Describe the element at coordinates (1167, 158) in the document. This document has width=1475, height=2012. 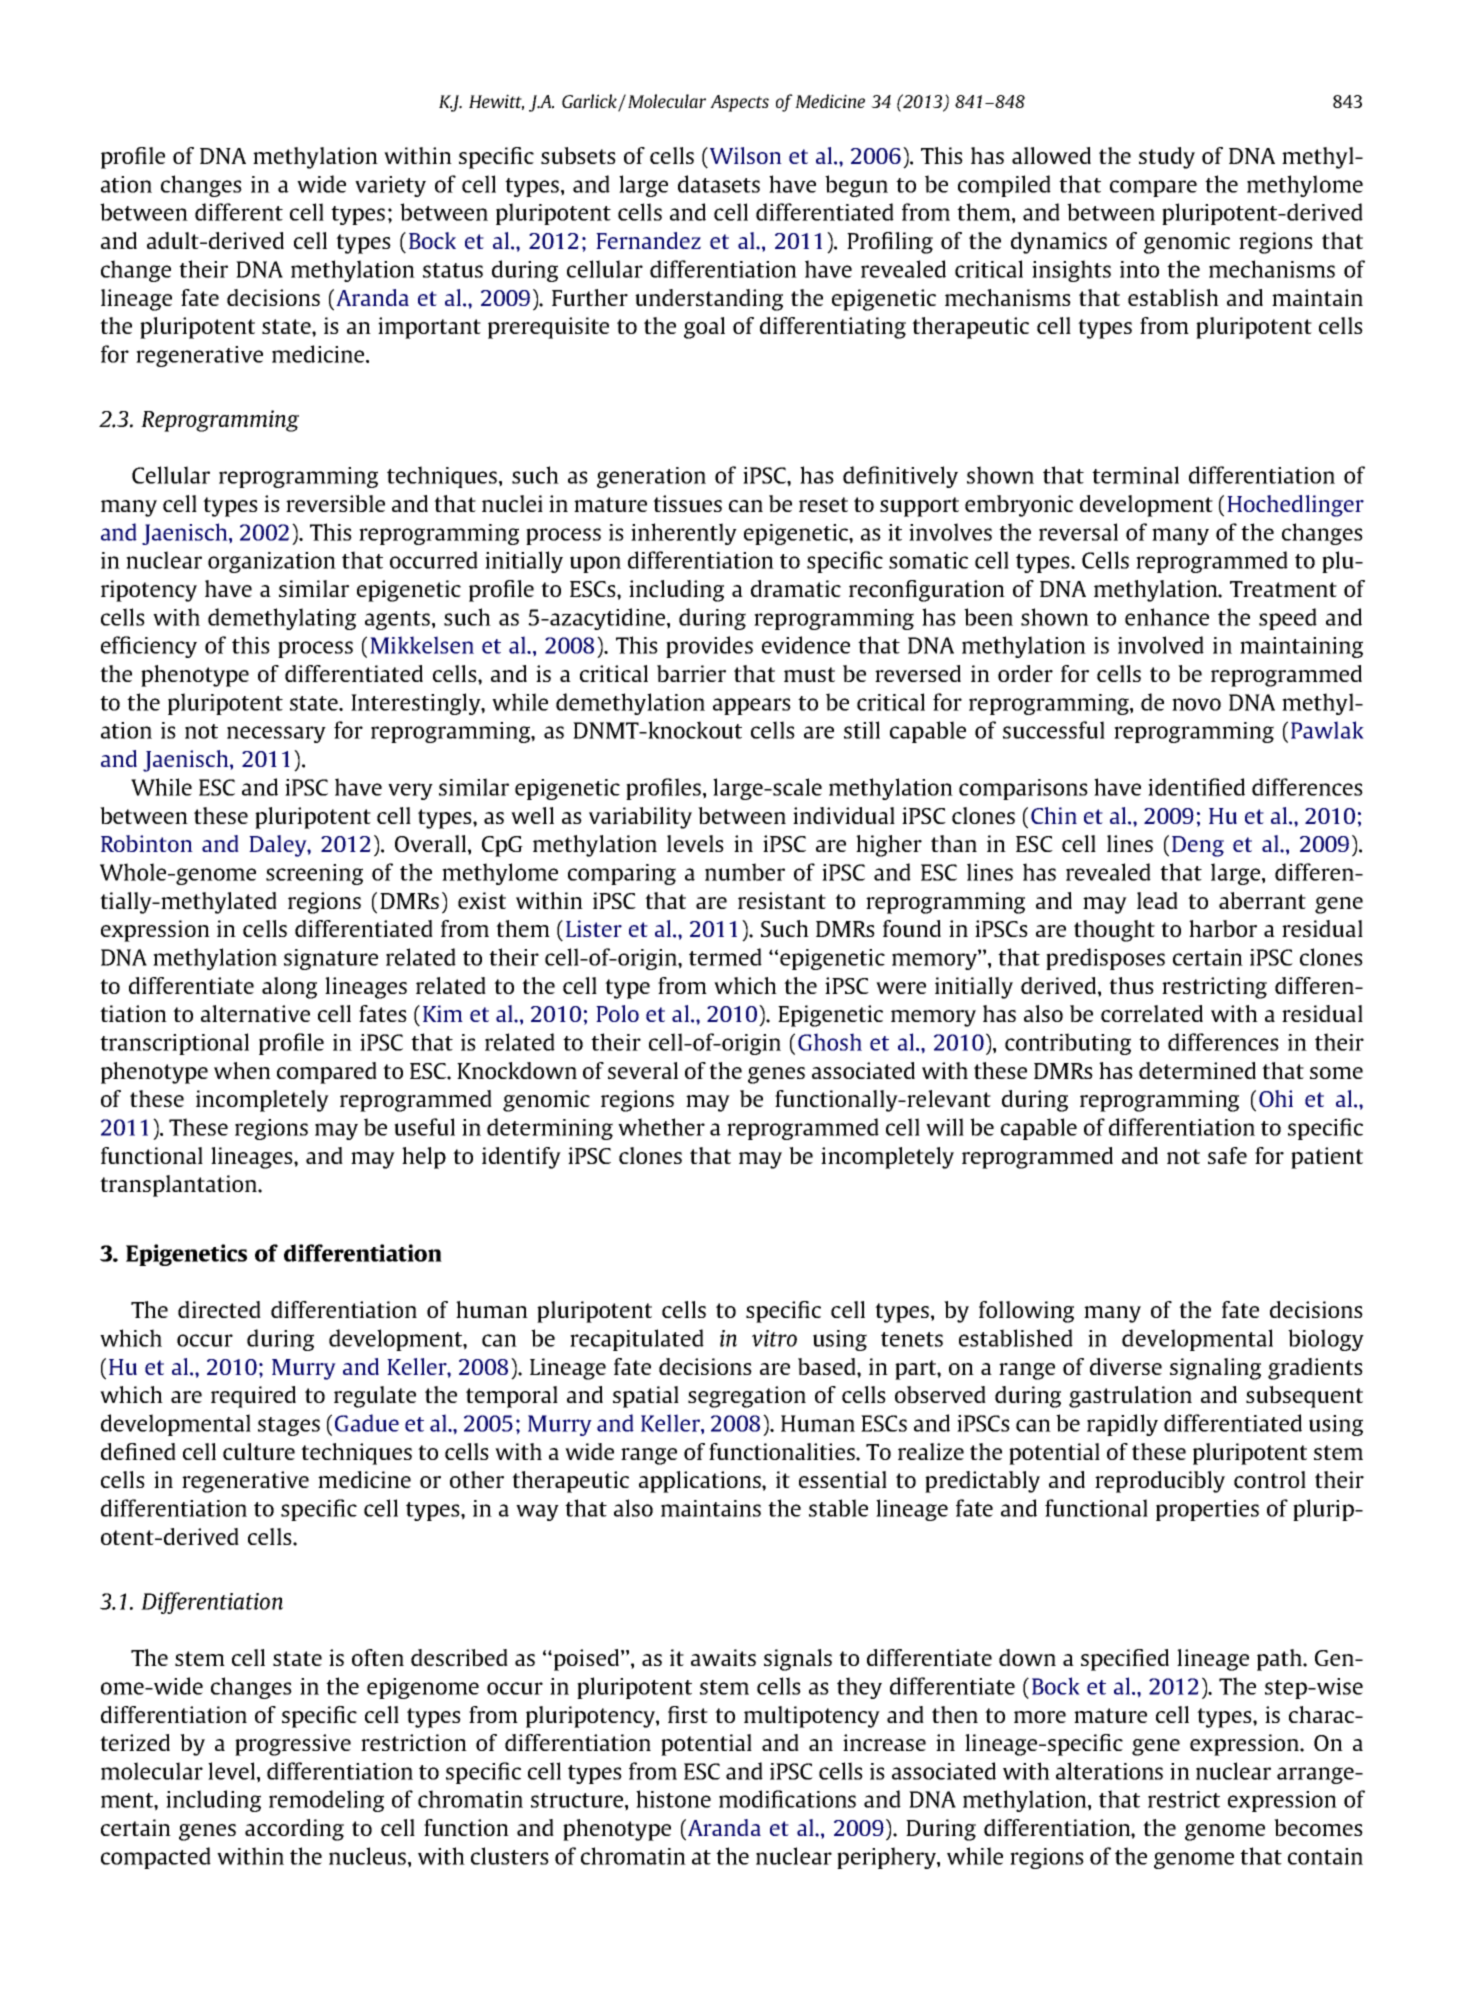
I see `study` at that location.
